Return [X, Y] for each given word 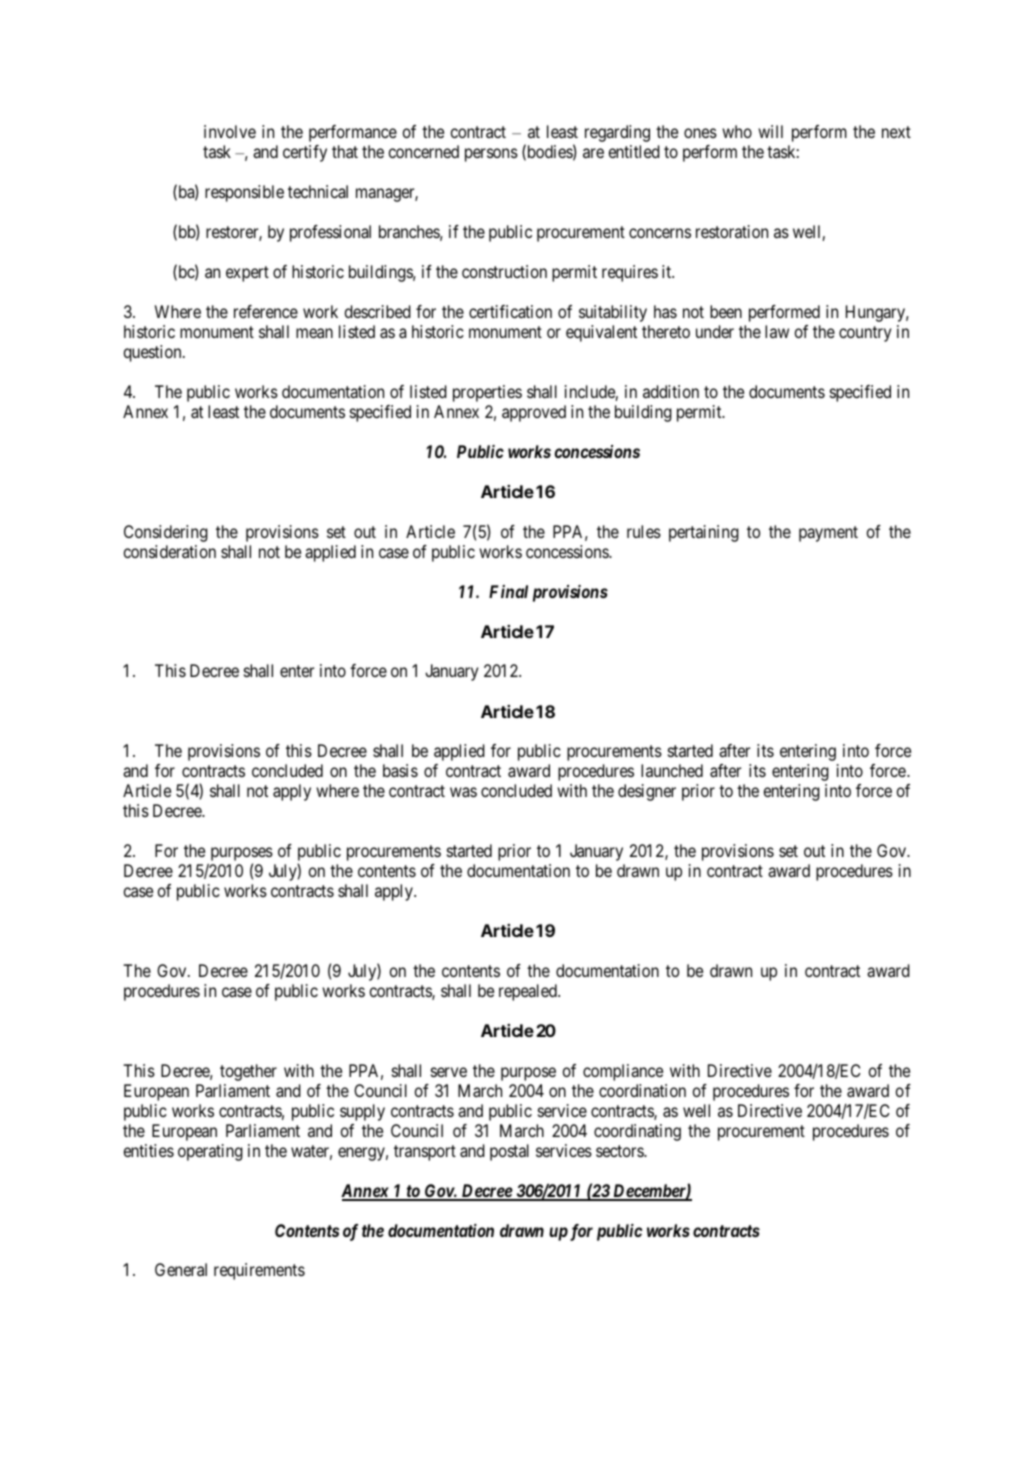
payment [828, 534]
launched [672, 770]
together [248, 1072]
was [463, 792]
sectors [620, 1151]
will [770, 131]
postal [509, 1152]
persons [491, 155]
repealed [529, 992]
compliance [623, 1072]
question [154, 353]
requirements [259, 1271]
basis [400, 770]
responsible [244, 193]
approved [534, 413]
